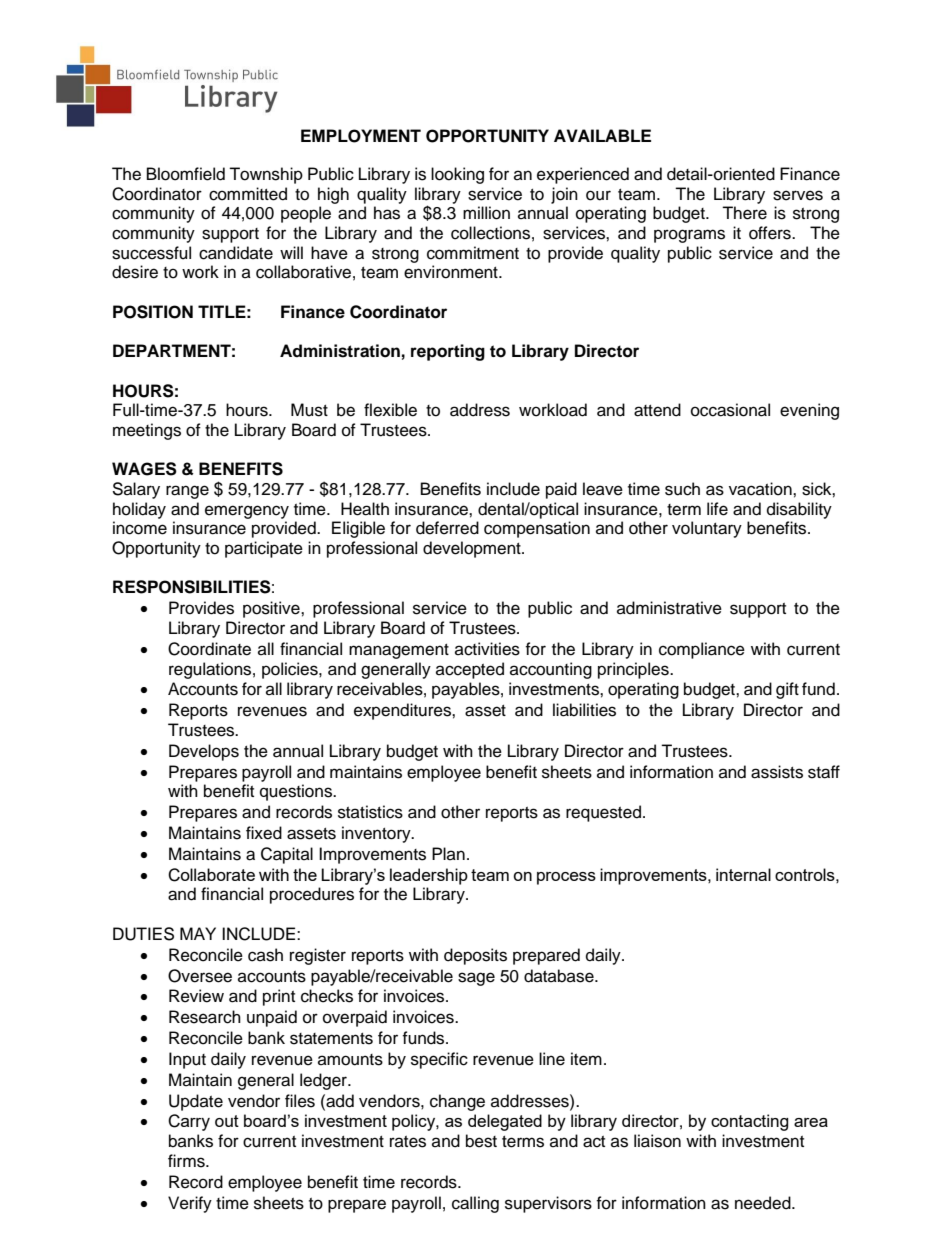 Image resolution: width=952 pixels, height=1233 pixels. Describe the element at coordinates (743, 874) in the image. I see `internal` at that location.
